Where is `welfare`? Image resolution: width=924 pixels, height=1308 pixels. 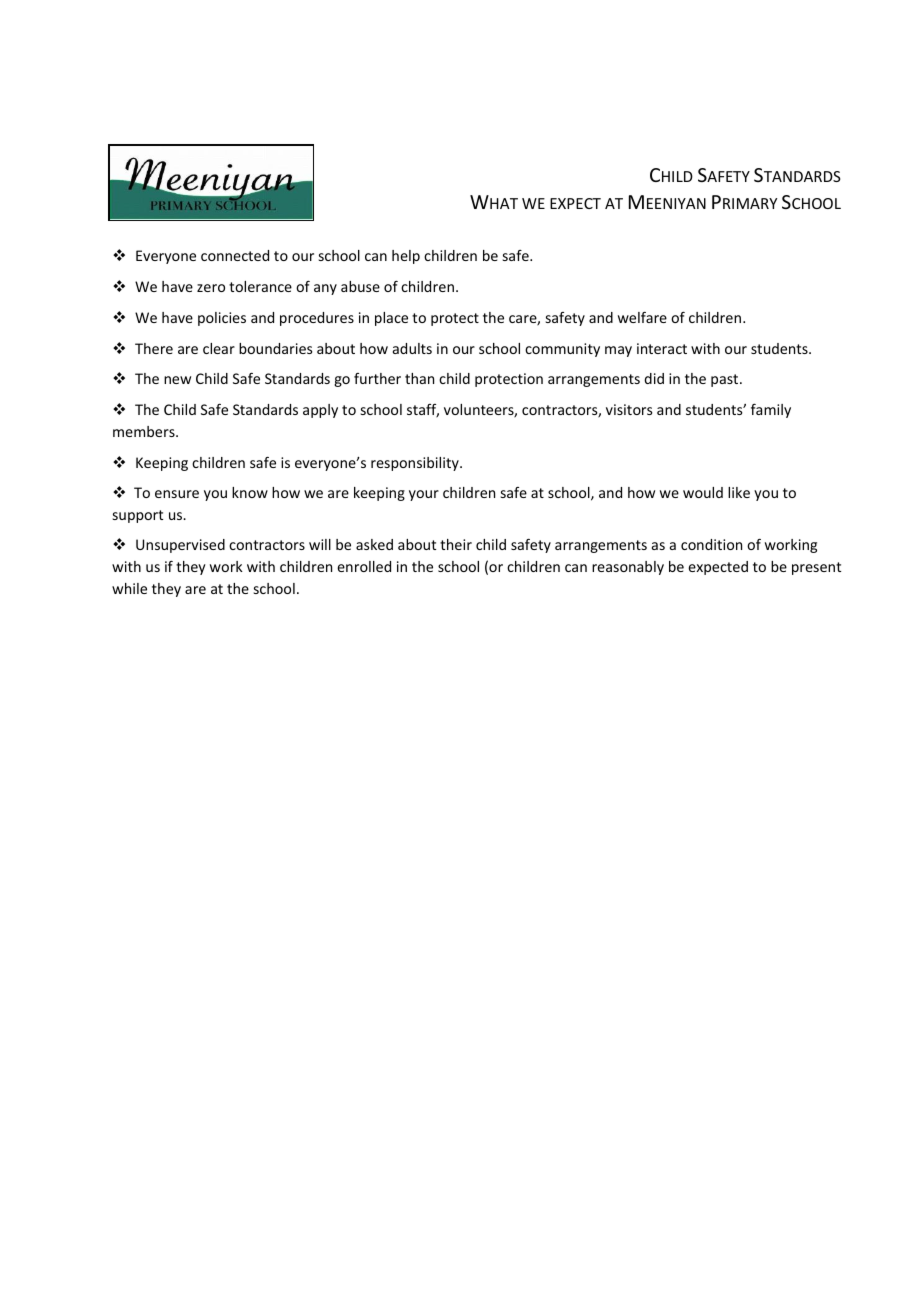 welfare is located at coordinates (642, 317).
